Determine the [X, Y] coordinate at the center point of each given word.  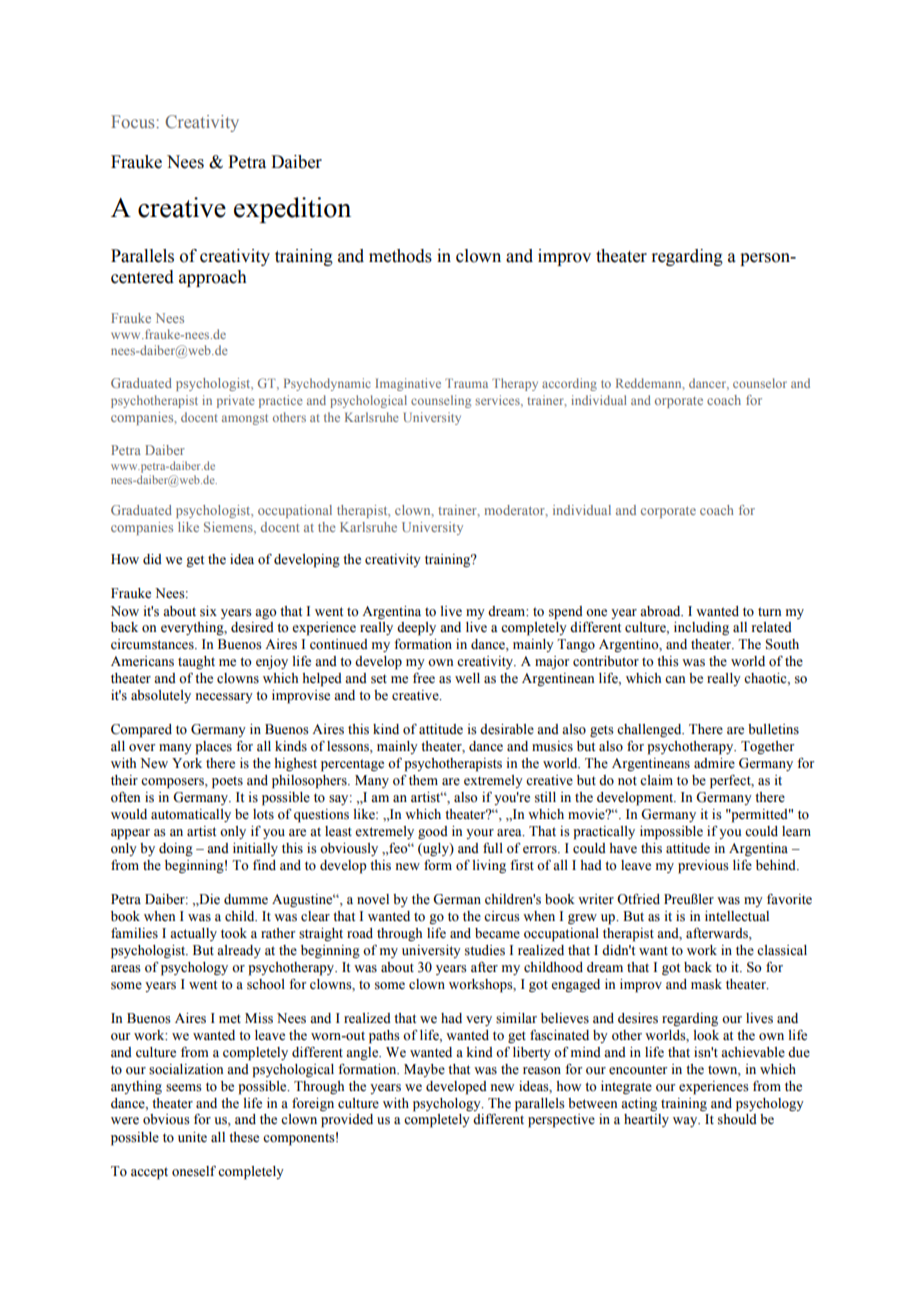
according [569, 384]
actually [193, 934]
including [701, 628]
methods [400, 256]
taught [196, 662]
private [236, 401]
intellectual [737, 916]
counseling [441, 401]
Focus [134, 121]
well [467, 678]
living [489, 866]
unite [192, 1137]
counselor [760, 383]
